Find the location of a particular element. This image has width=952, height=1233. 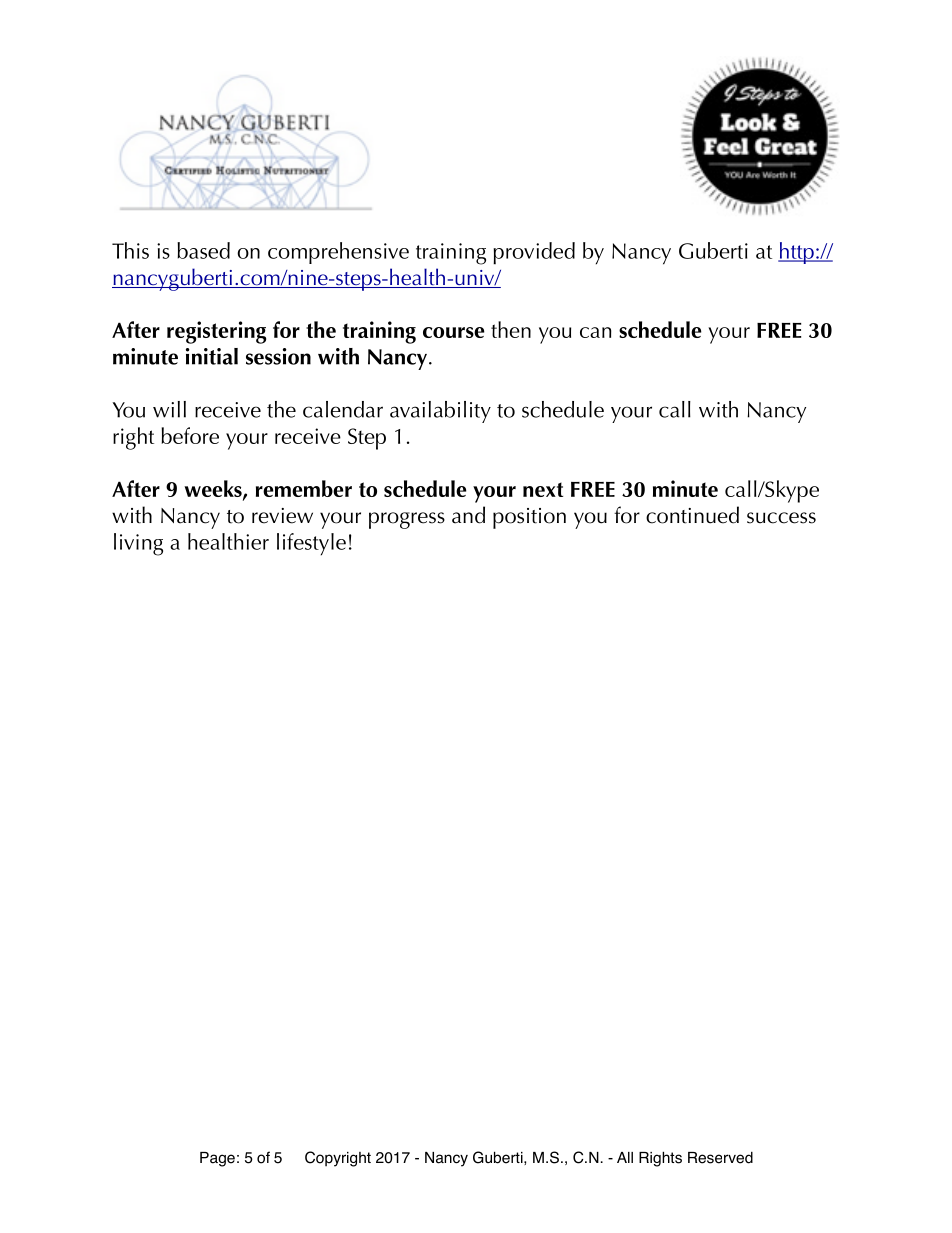

progress is located at coordinates (407, 520).
